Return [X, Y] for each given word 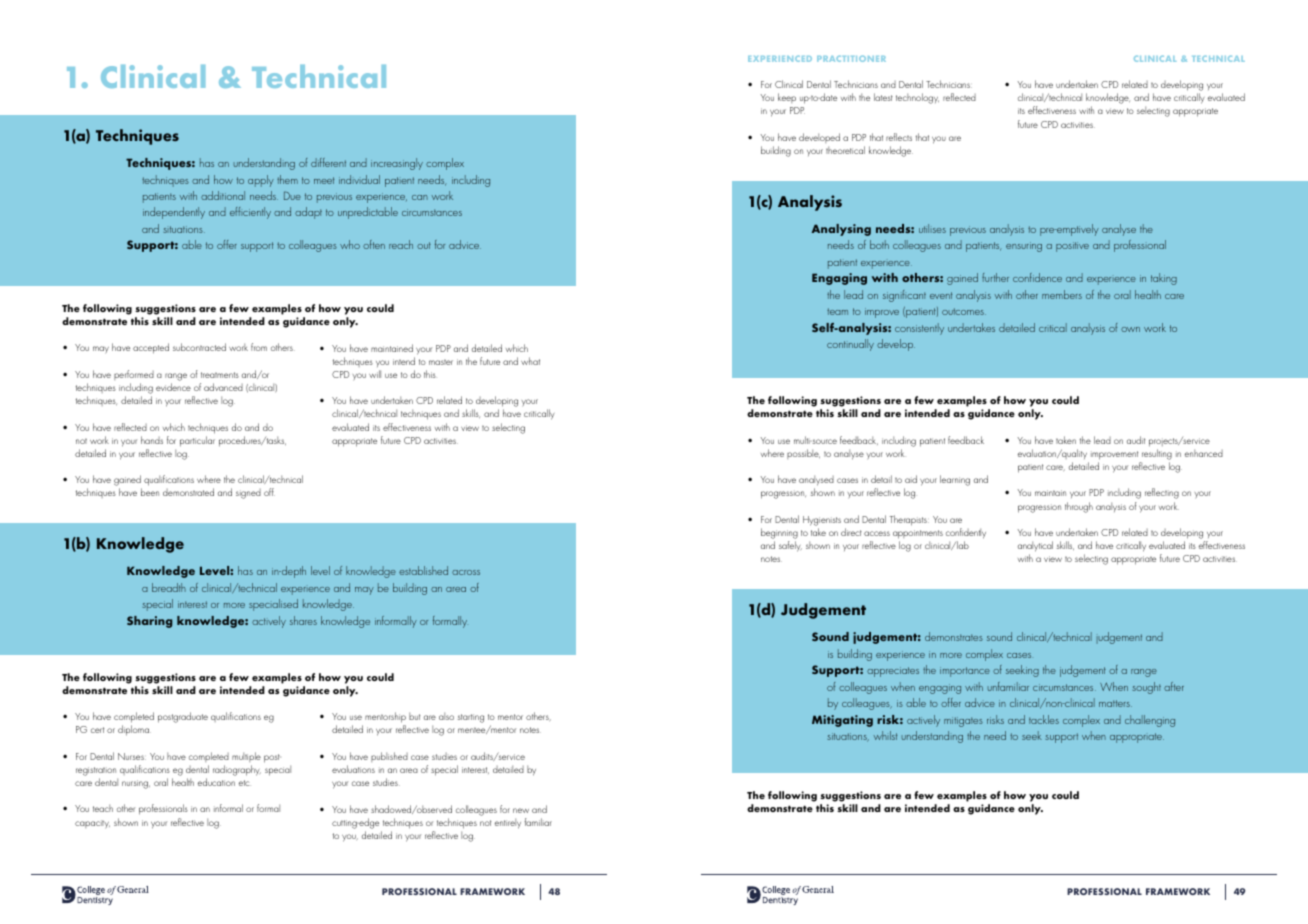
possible [803, 454]
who [350, 244]
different [328, 162]
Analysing [841, 230]
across [466, 572]
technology [917, 98]
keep [787, 98]
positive [1072, 247]
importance [965, 672]
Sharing [149, 622]
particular [197, 441]
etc [244, 783]
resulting [1157, 454]
